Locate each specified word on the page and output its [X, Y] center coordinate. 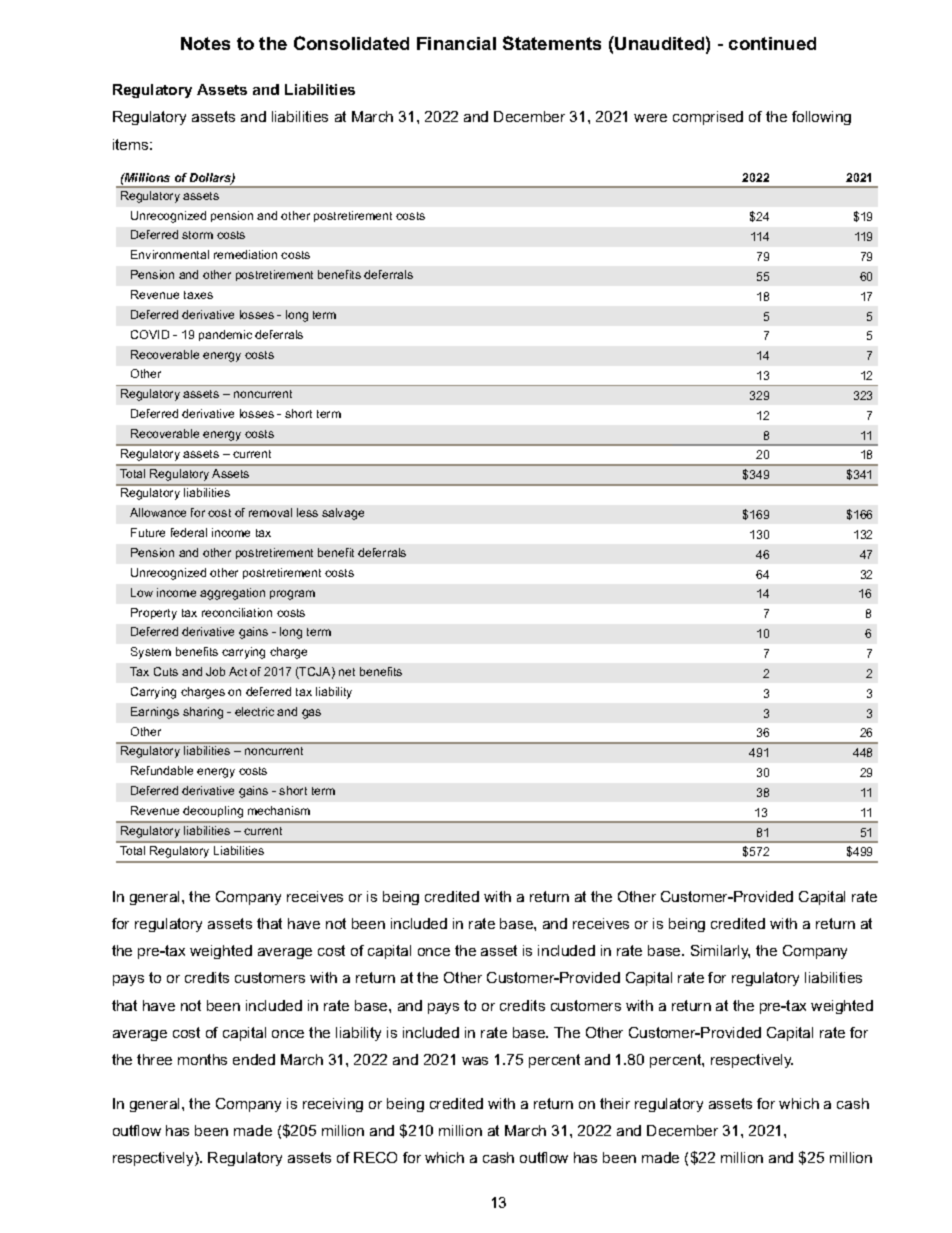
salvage [343, 514]
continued [772, 43]
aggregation [232, 594]
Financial [456, 43]
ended [254, 1059]
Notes [205, 43]
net [347, 672]
